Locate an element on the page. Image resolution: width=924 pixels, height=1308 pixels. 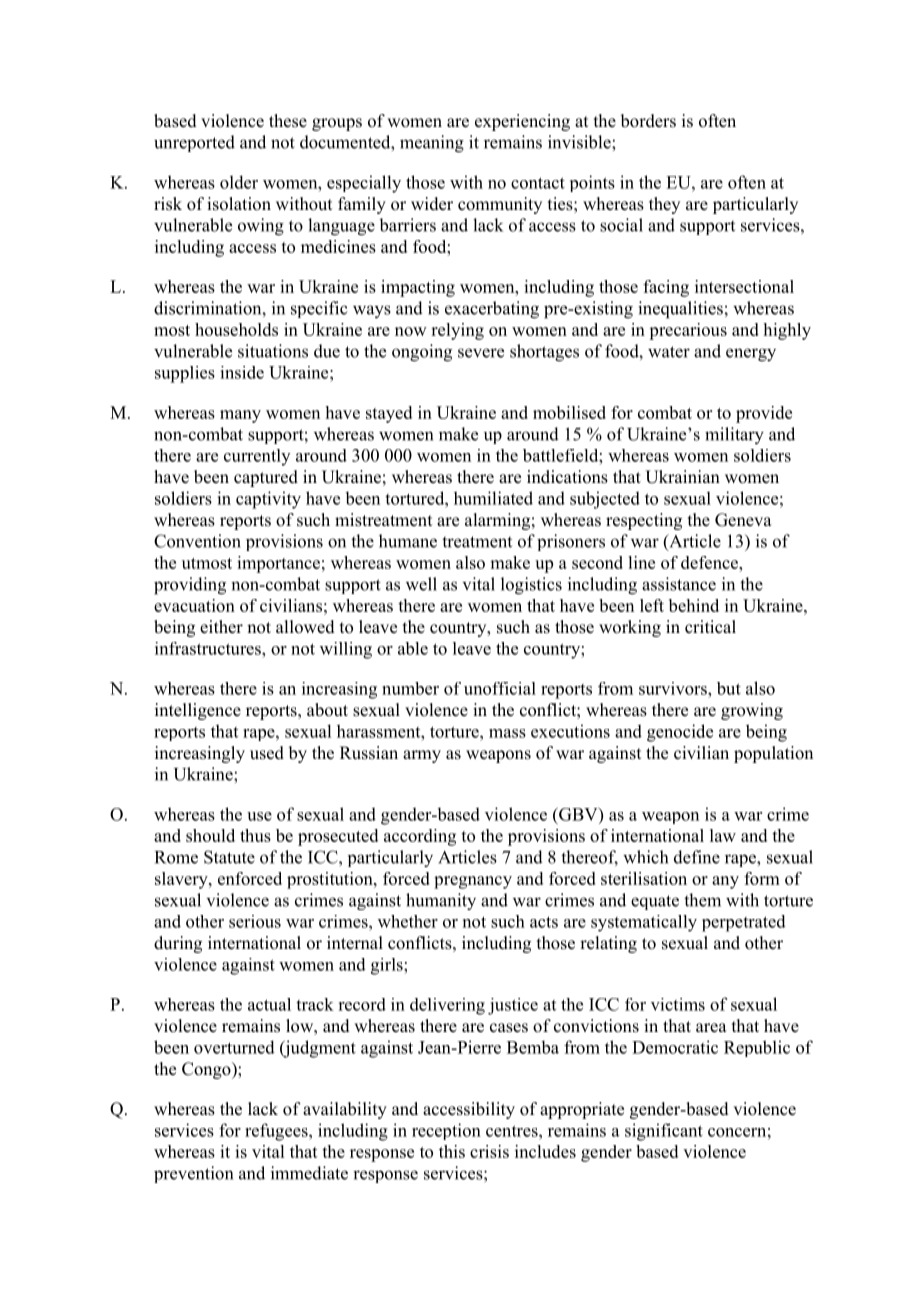
critical is located at coordinates (710, 627).
